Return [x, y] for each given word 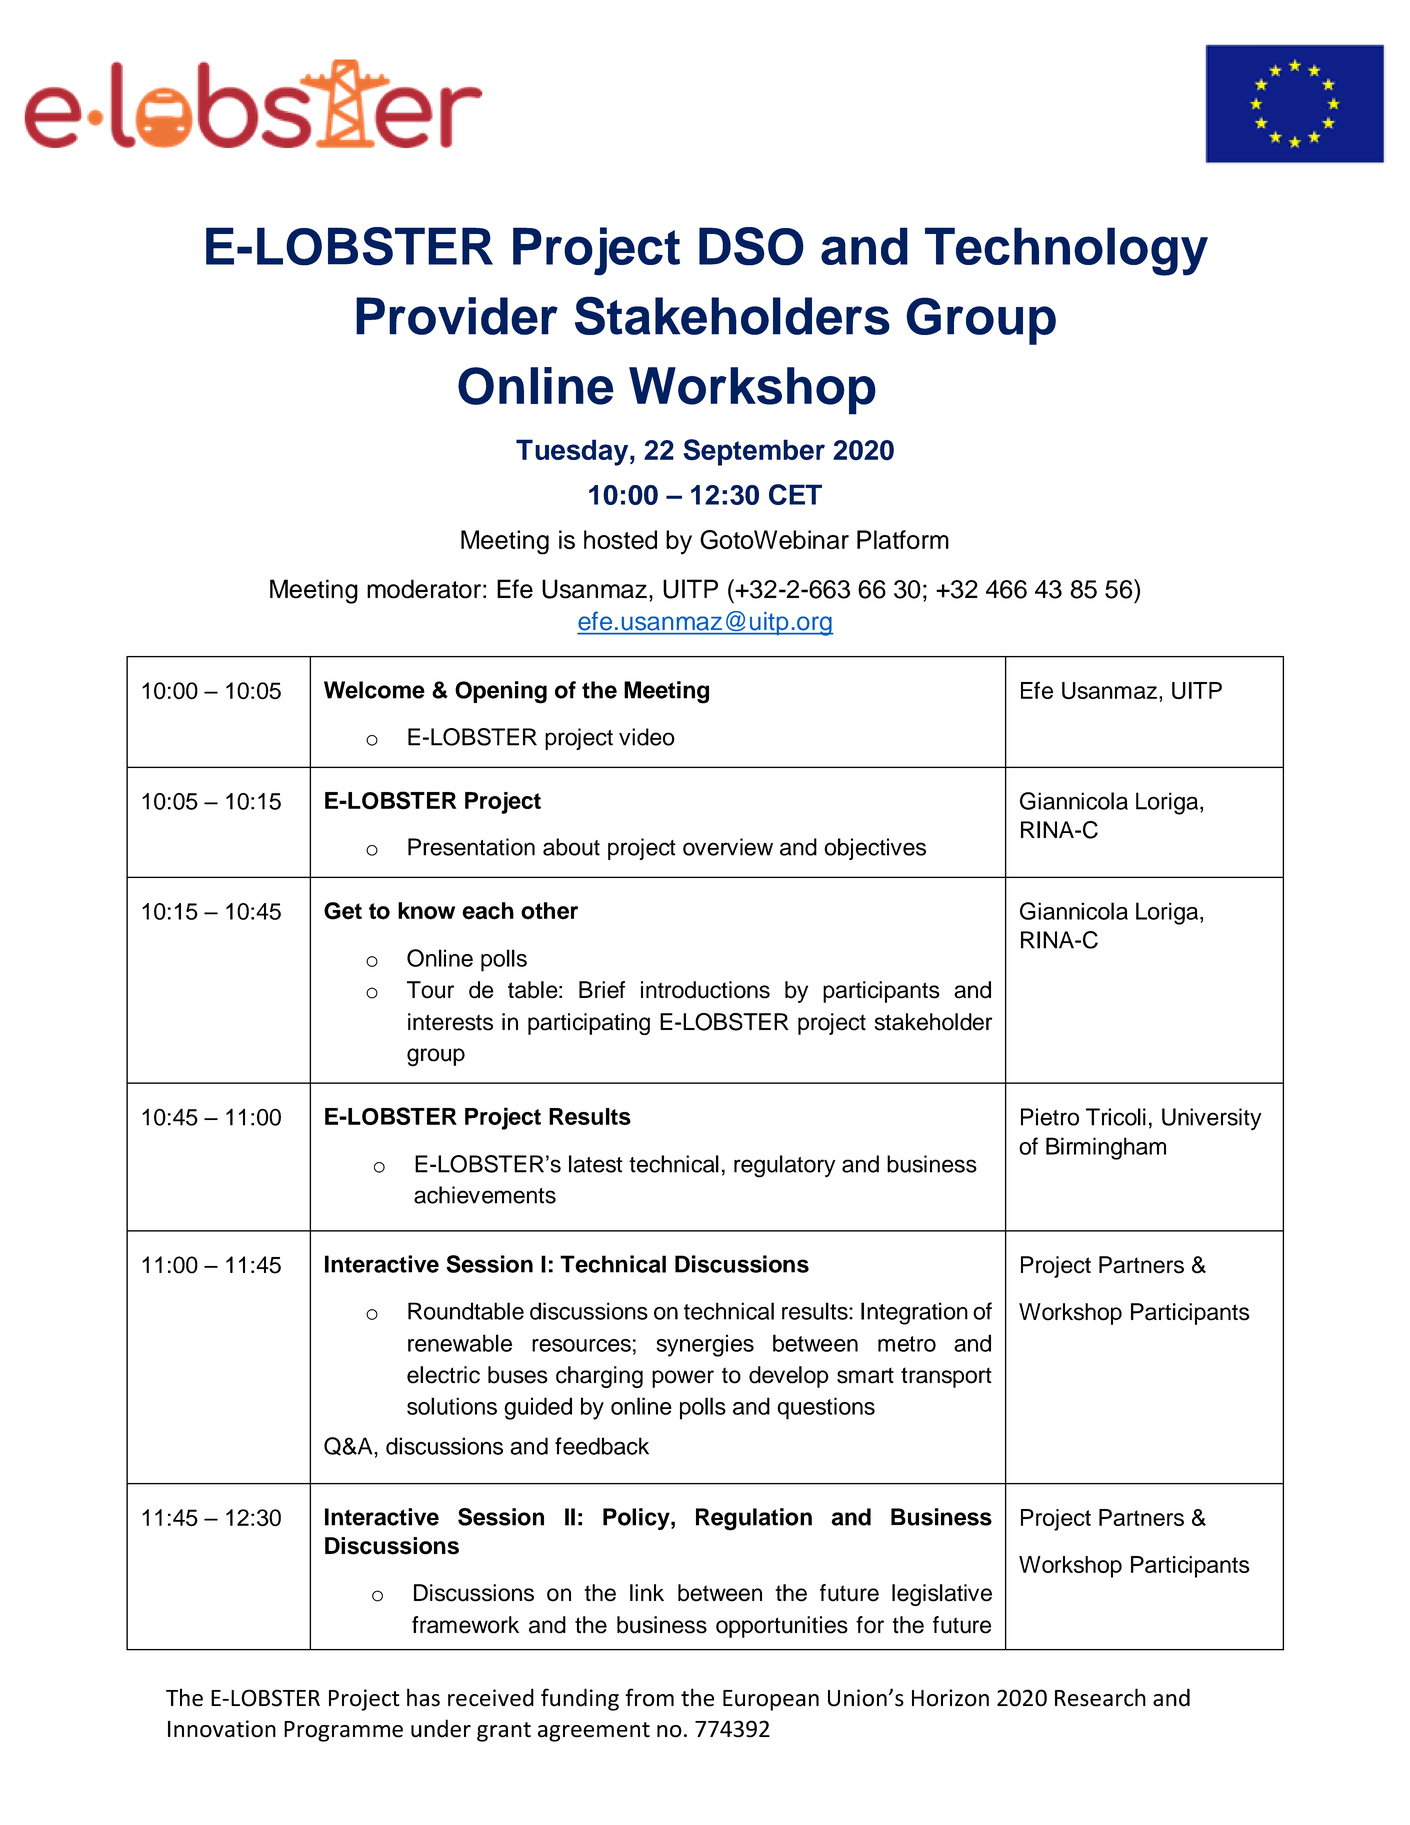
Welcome [374, 690]
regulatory [784, 1166]
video [647, 737]
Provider [457, 316]
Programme [343, 1731]
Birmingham [1106, 1148]
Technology [1066, 251]
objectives [875, 849]
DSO [751, 246]
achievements [485, 1195]
